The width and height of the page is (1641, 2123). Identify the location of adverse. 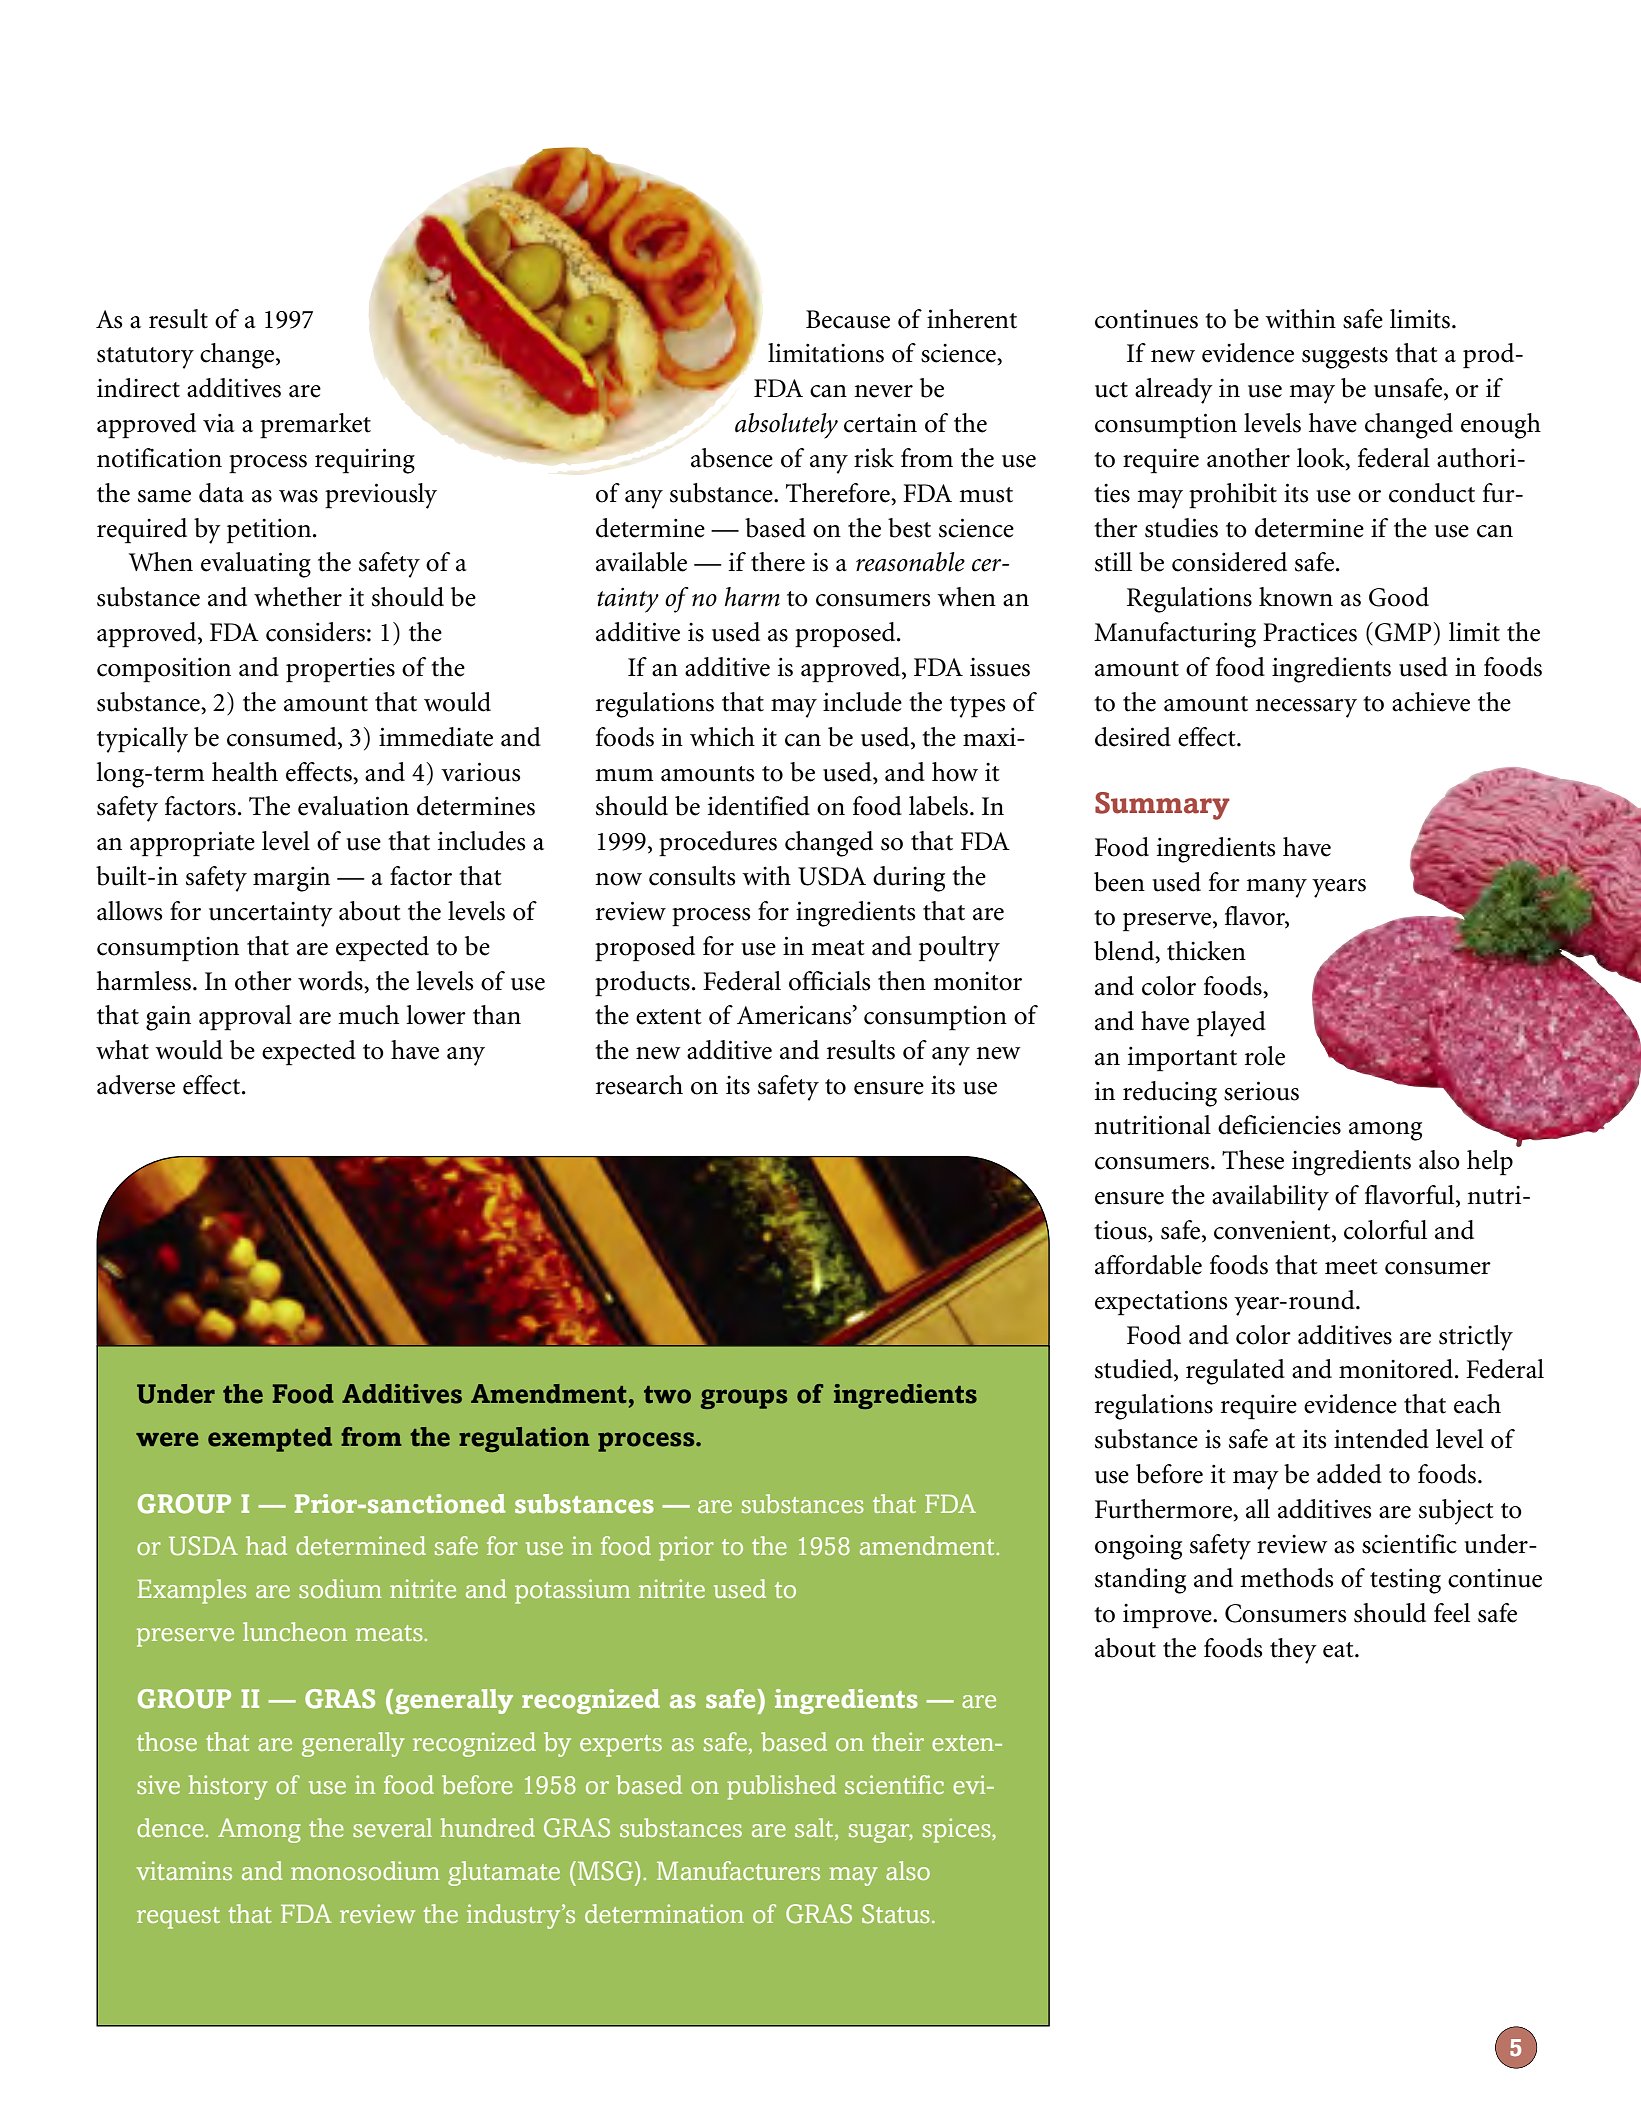
(136, 1085).
